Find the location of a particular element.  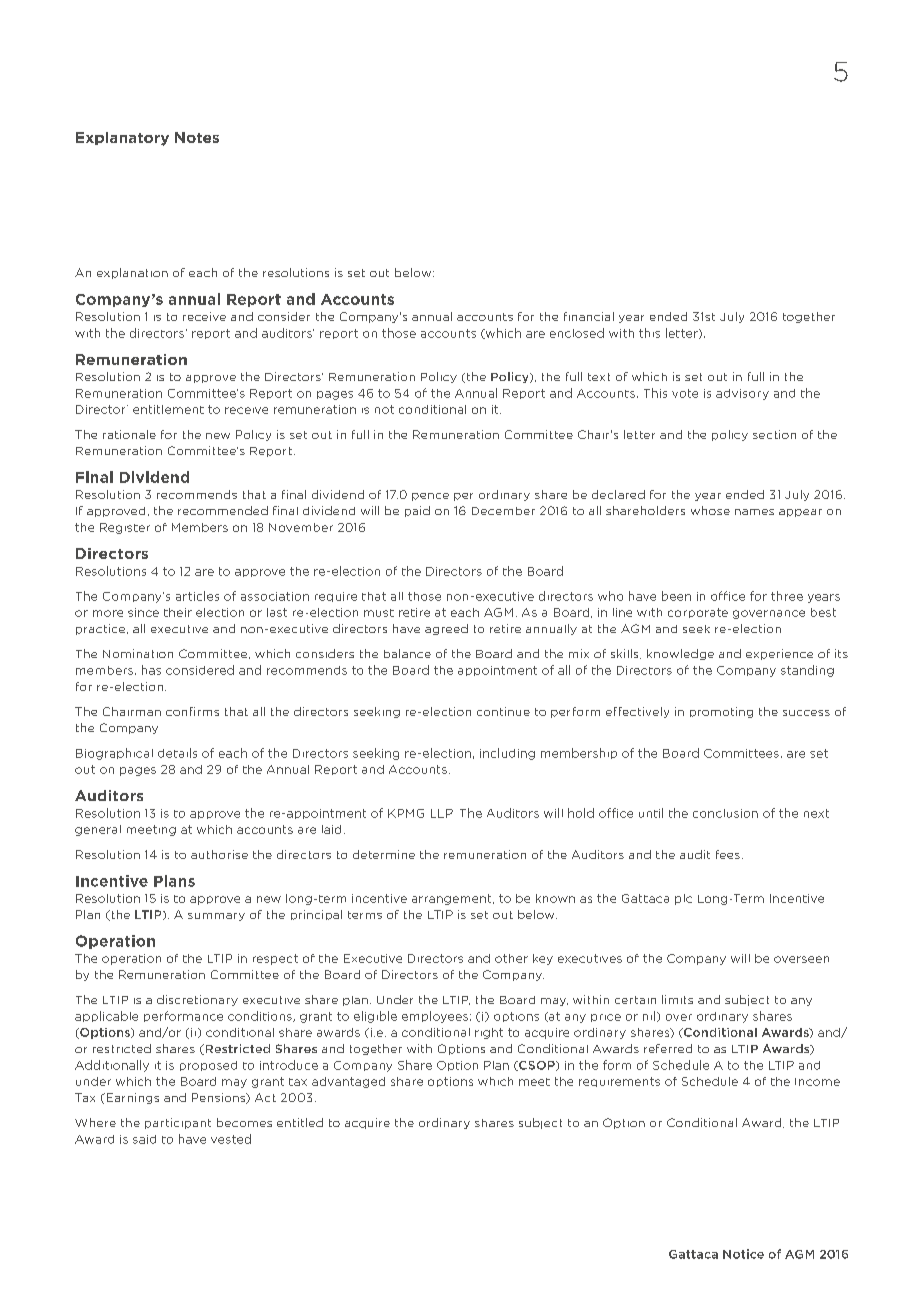

names is located at coordinates (754, 512).
